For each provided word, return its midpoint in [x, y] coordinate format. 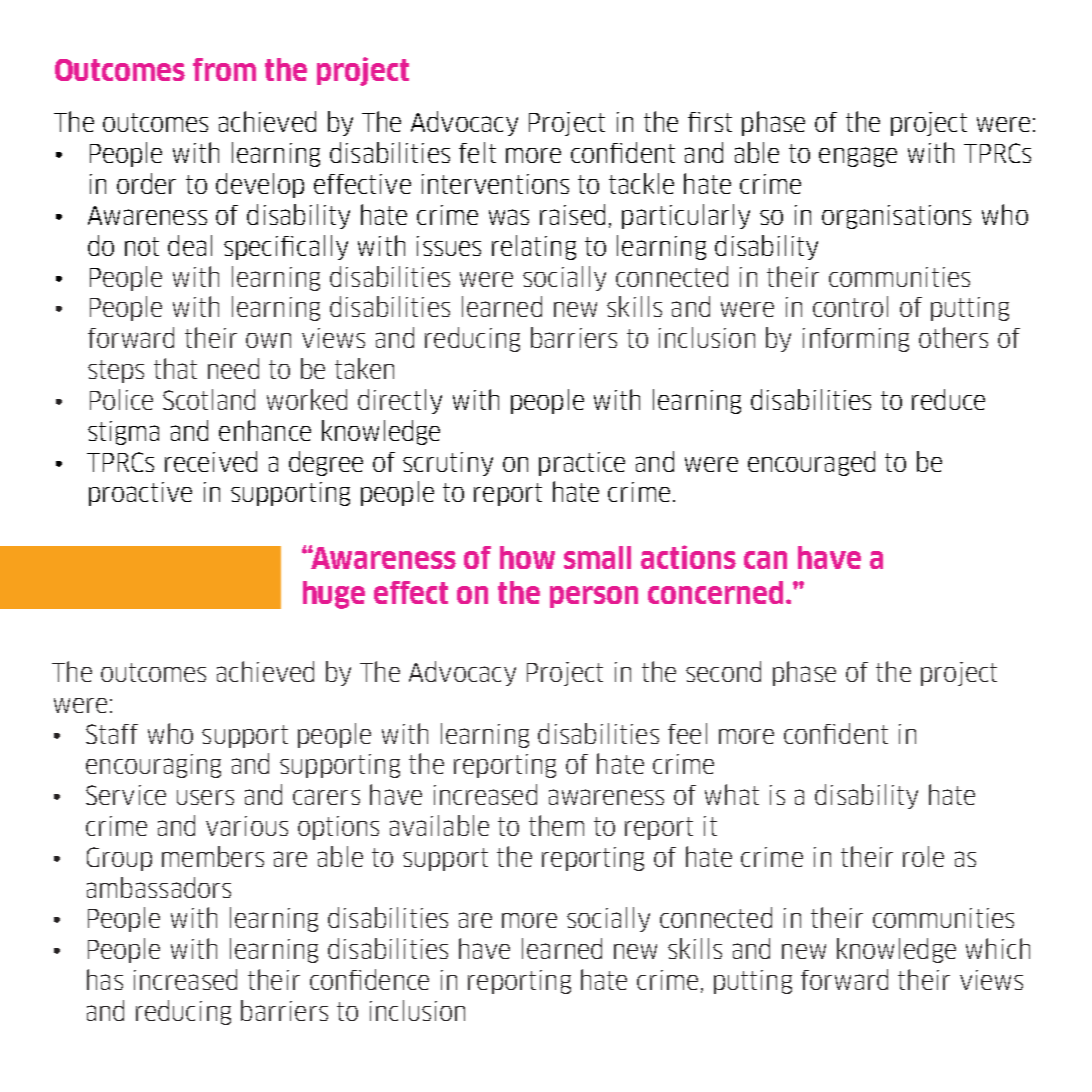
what [732, 794]
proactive [140, 494]
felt [477, 152]
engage [858, 157]
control [850, 306]
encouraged [811, 463]
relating [534, 247]
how [527, 557]
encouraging [153, 766]
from [224, 69]
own [268, 340]
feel [687, 733]
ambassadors [159, 887]
